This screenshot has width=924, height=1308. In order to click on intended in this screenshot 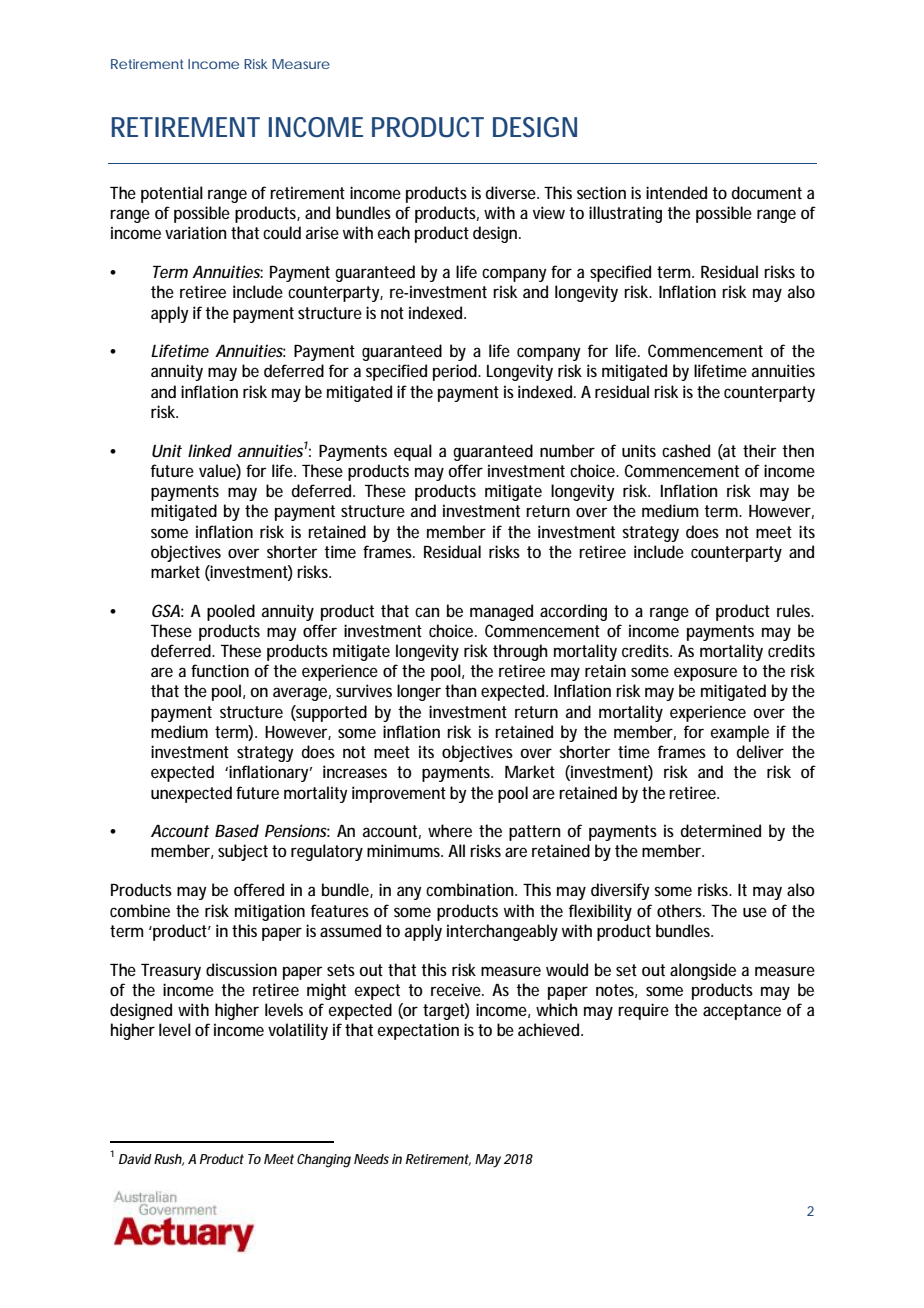, I will do `click(676, 192)`.
